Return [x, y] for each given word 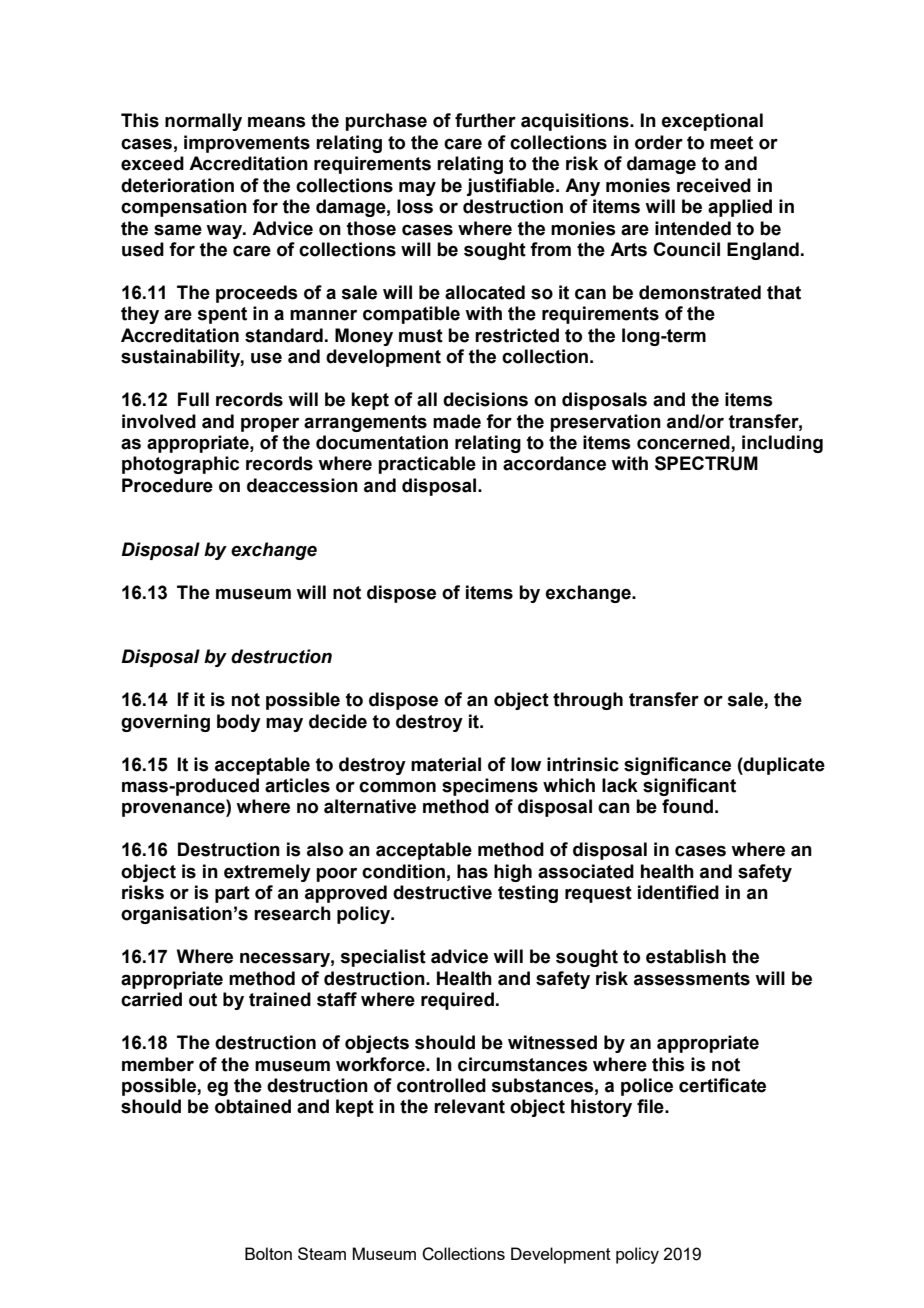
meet [731, 143]
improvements [247, 144]
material [446, 764]
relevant [469, 1106]
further [485, 120]
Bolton [268, 1253]
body [239, 723]
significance [677, 766]
